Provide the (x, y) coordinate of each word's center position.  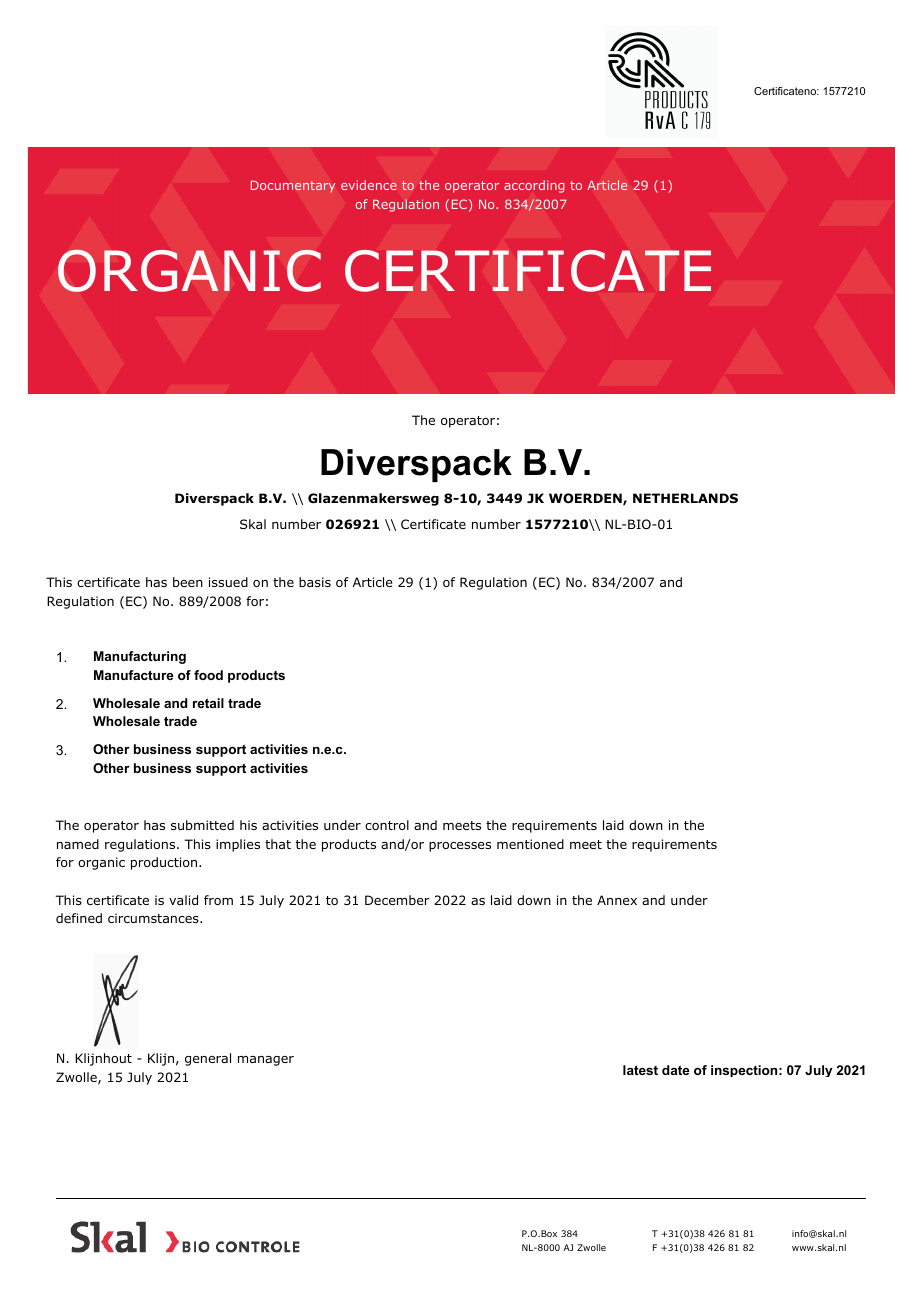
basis (315, 582)
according (534, 186)
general (208, 1059)
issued (228, 582)
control (387, 825)
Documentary (293, 186)
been (188, 582)
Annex (617, 900)
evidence (369, 185)
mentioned (530, 844)
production (165, 863)
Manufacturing (140, 657)
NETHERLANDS (685, 498)
